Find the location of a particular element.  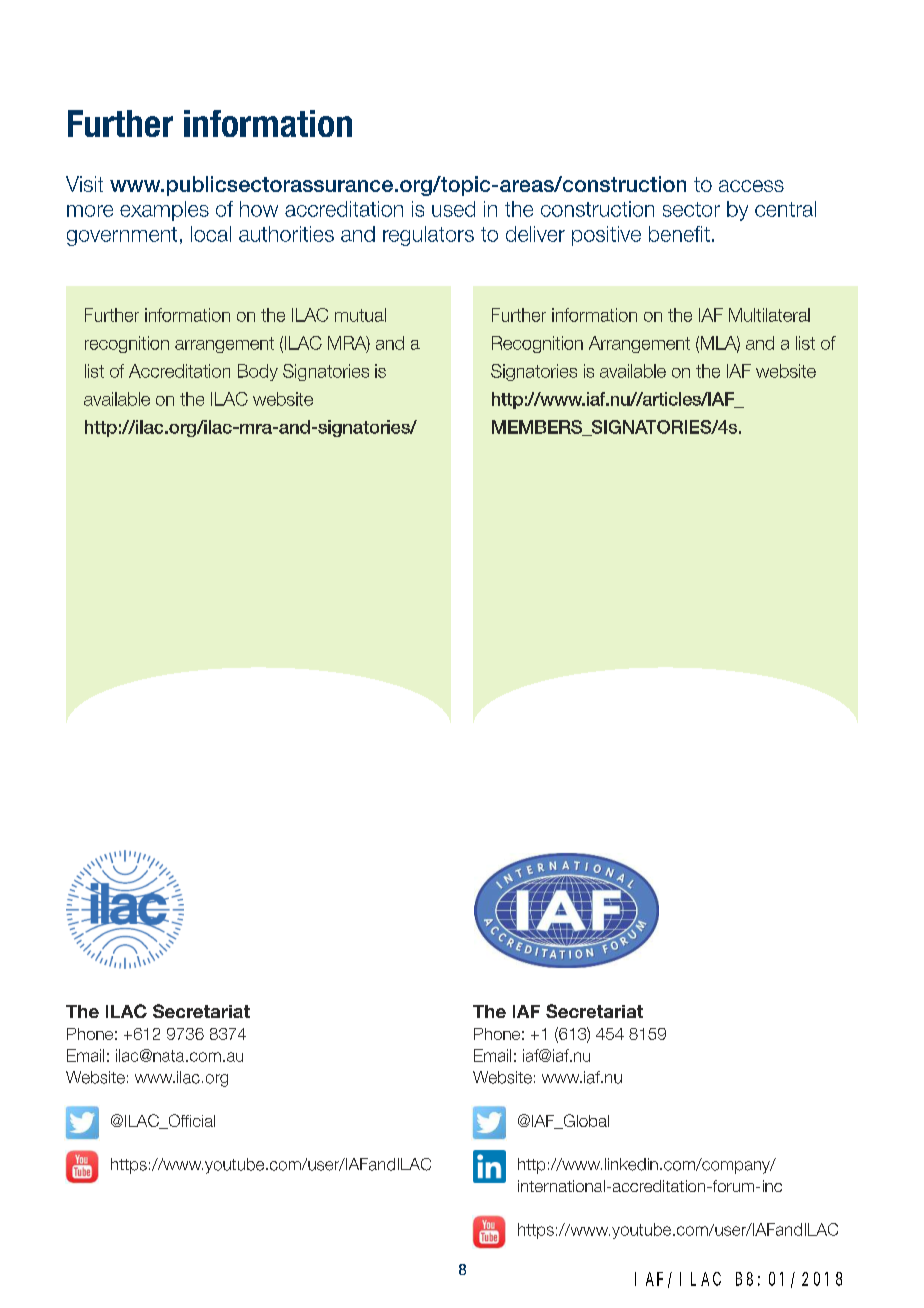

used is located at coordinates (453, 209).
